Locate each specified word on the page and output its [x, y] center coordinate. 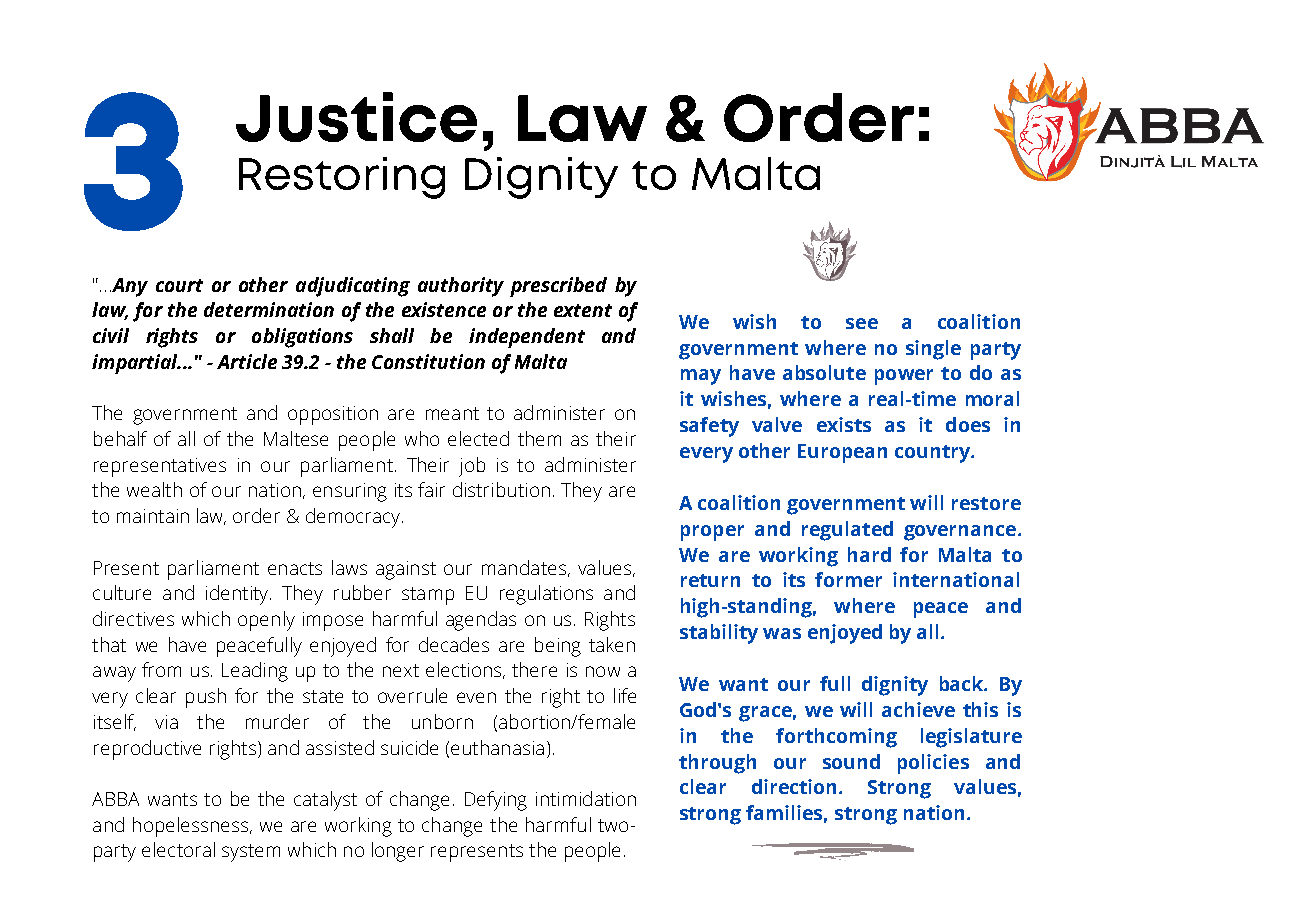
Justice [356, 117]
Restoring [342, 178]
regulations [546, 595]
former [848, 579]
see [862, 323]
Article [247, 361]
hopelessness [192, 827]
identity [238, 595]
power [904, 377]
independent [527, 338]
